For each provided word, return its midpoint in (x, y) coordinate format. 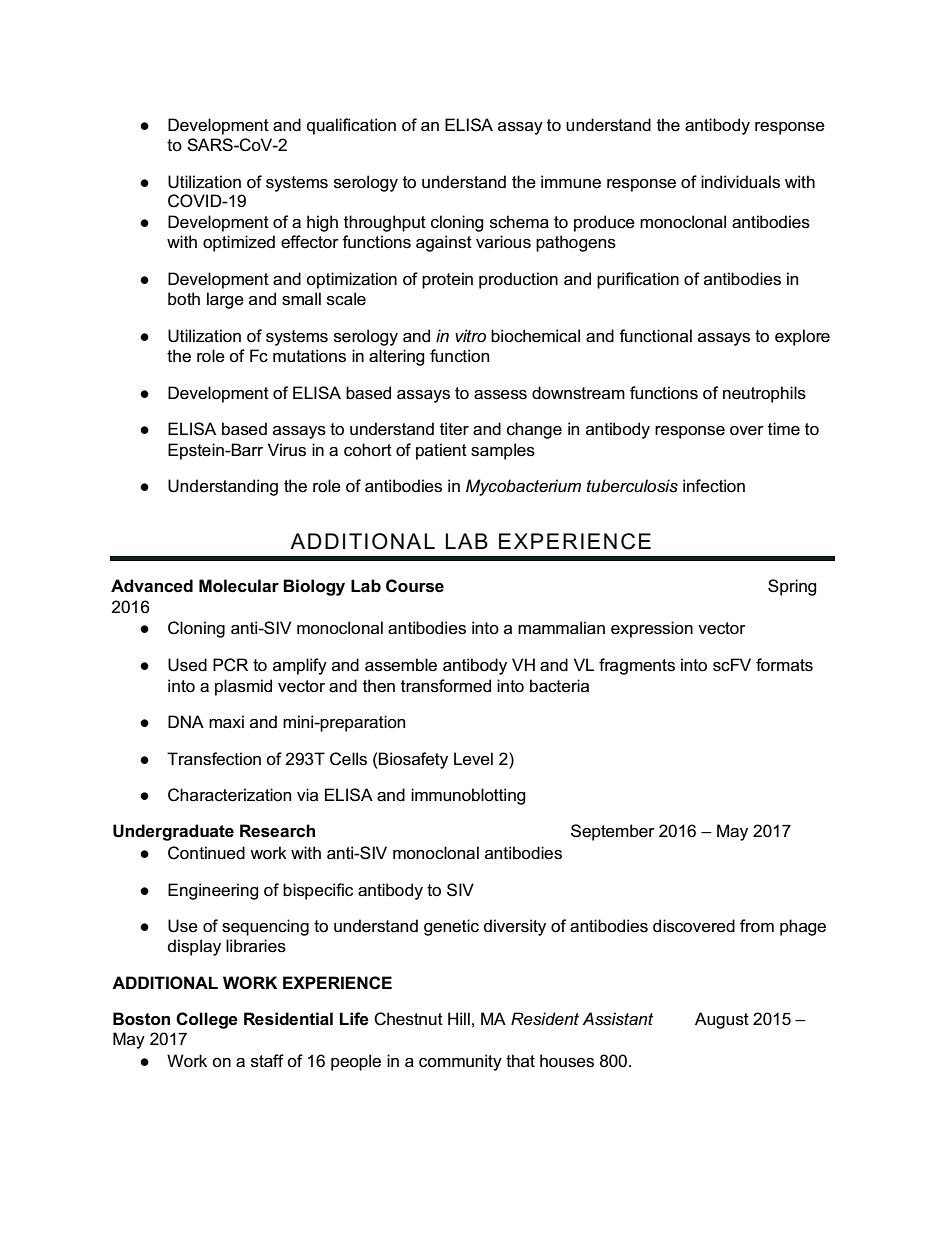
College (207, 1020)
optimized (239, 243)
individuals (740, 182)
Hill (459, 1018)
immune (571, 181)
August (722, 1020)
